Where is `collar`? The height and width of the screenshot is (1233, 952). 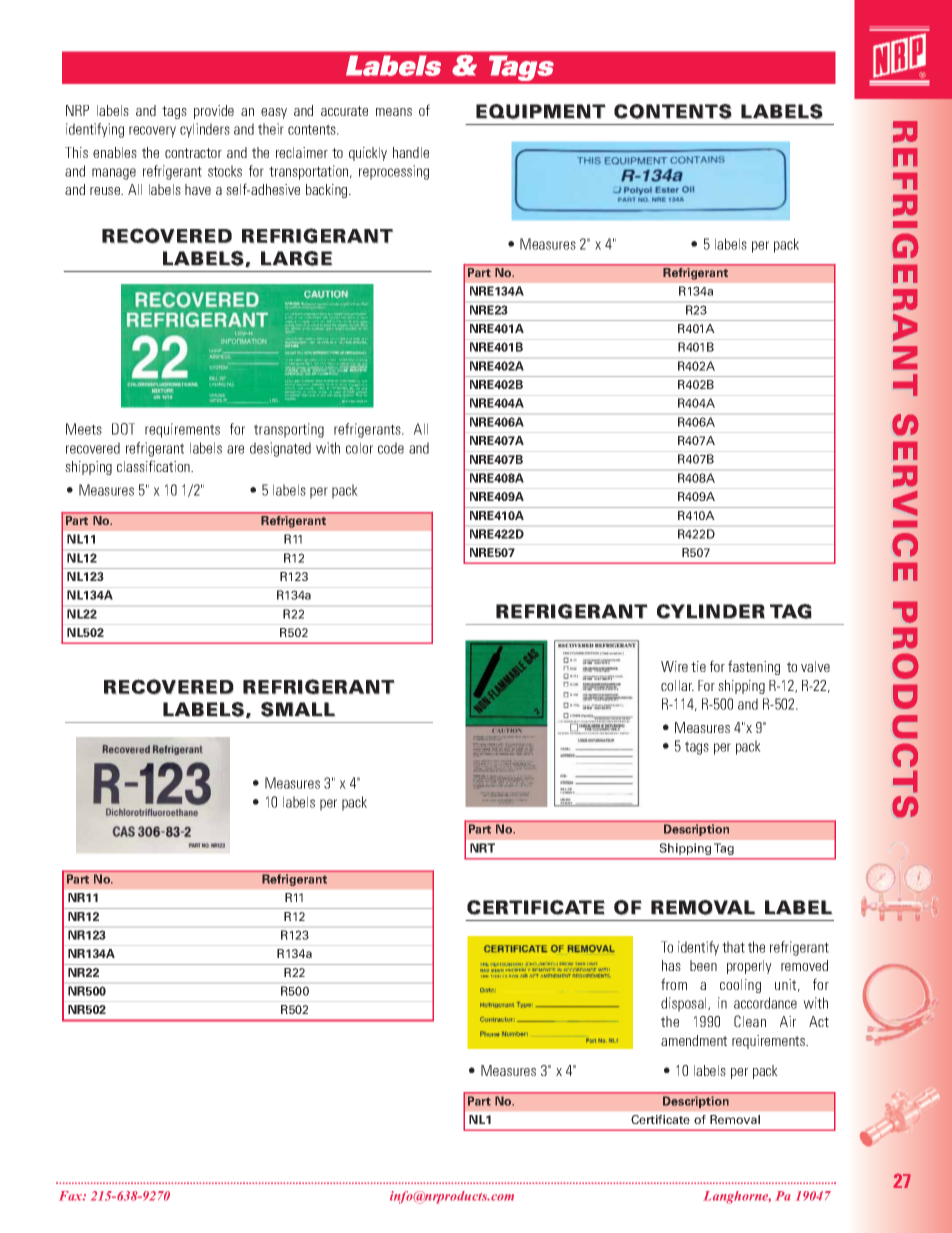
collar is located at coordinates (677, 685).
